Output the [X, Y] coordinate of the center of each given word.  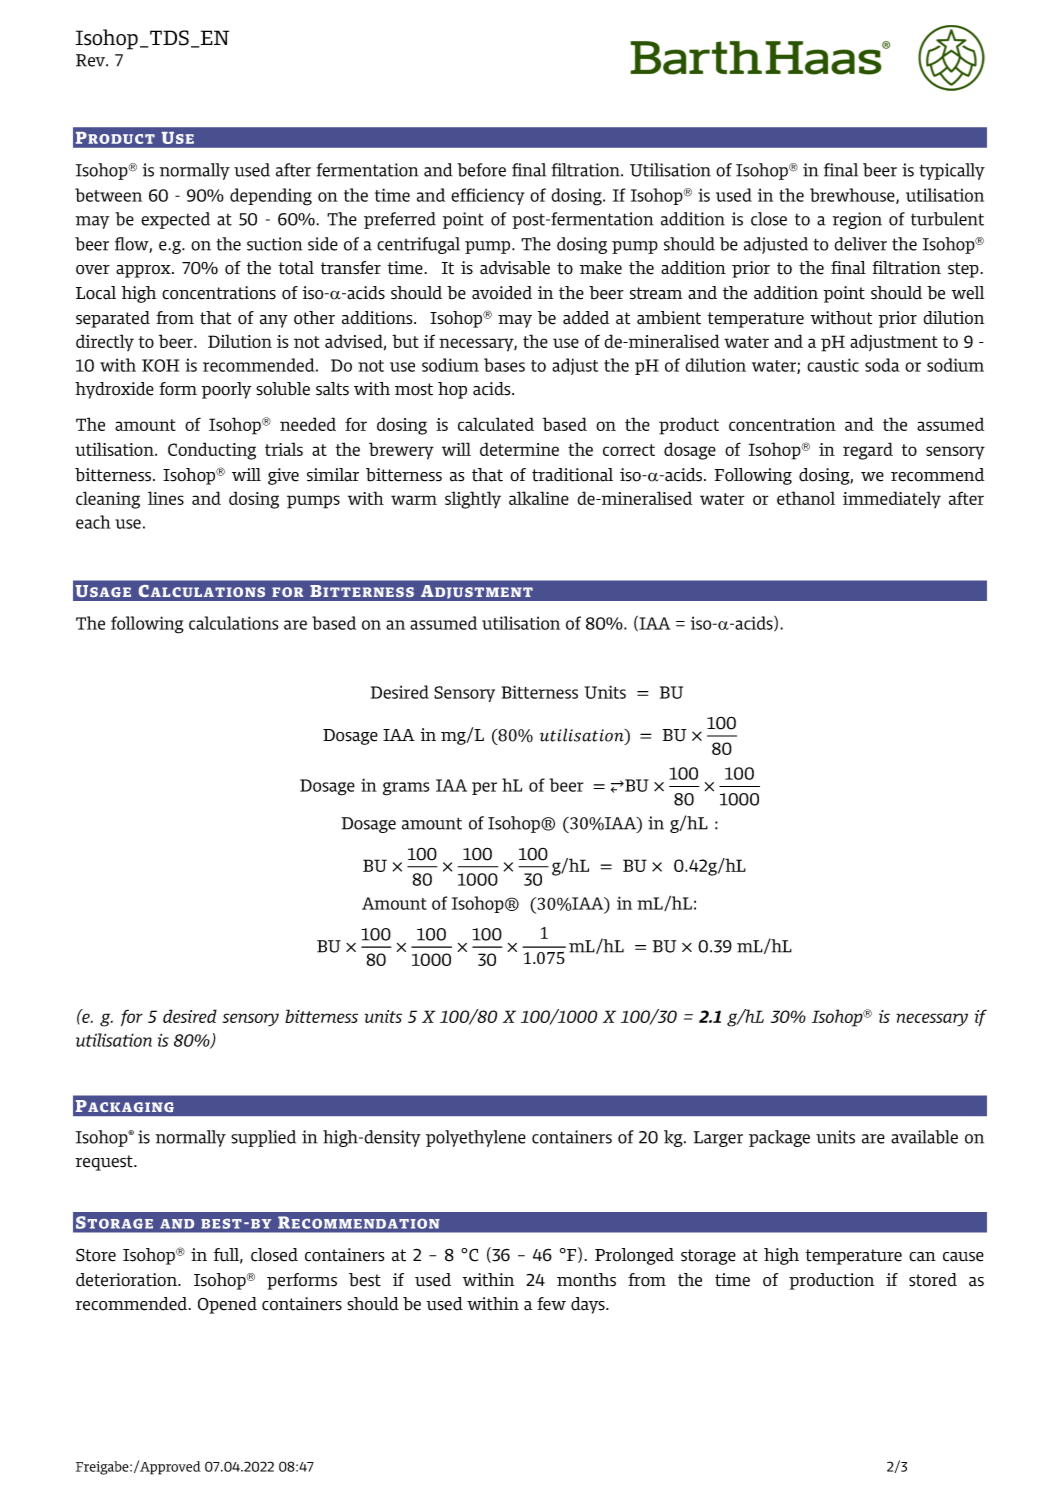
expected [175, 220]
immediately [892, 499]
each [93, 522]
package [779, 1138]
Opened [227, 1305]
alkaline [539, 498]
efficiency [488, 196]
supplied [263, 1138]
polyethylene [476, 1138]
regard [868, 451]
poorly [226, 390]
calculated [496, 424]
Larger [718, 1139]
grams [406, 789]
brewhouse [853, 196]
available [924, 1137]
